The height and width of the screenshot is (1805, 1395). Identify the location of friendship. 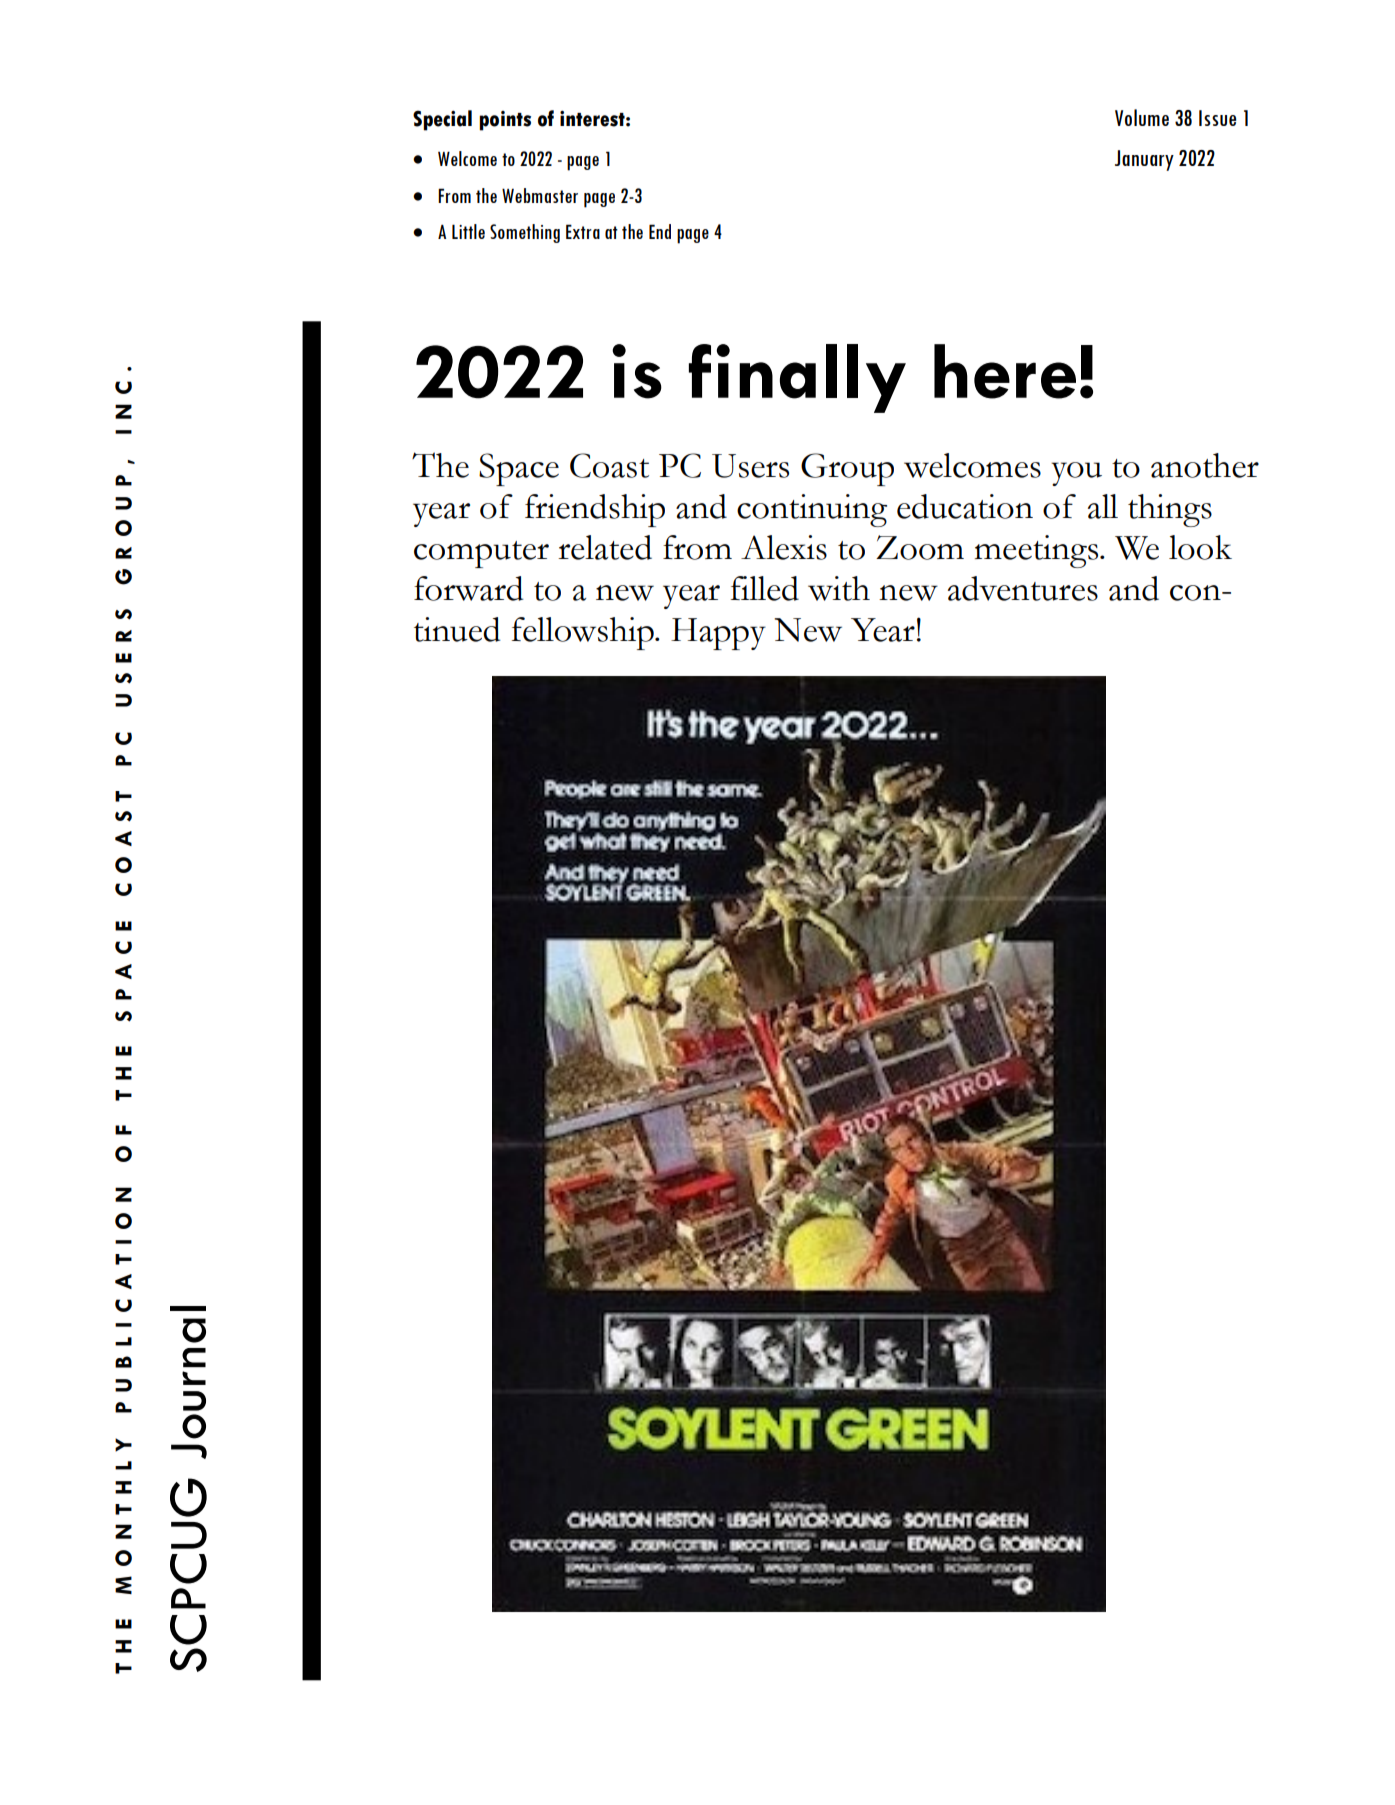
(595, 510).
